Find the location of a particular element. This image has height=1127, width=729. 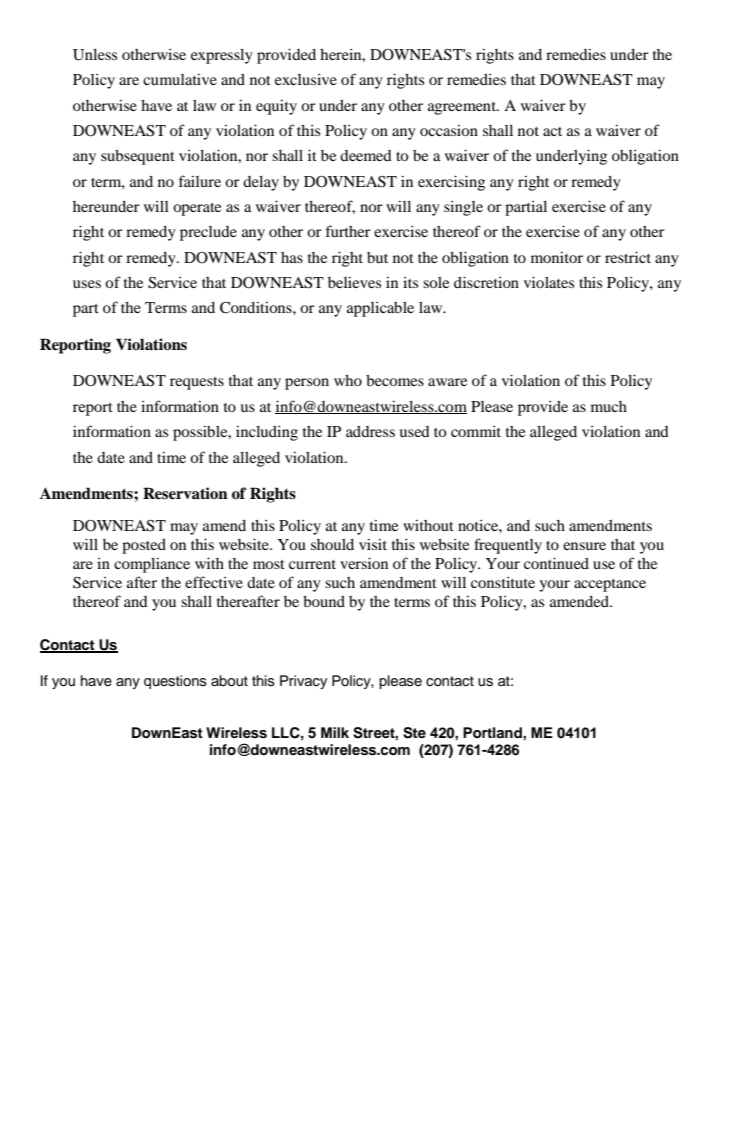

who is located at coordinates (348, 380).
